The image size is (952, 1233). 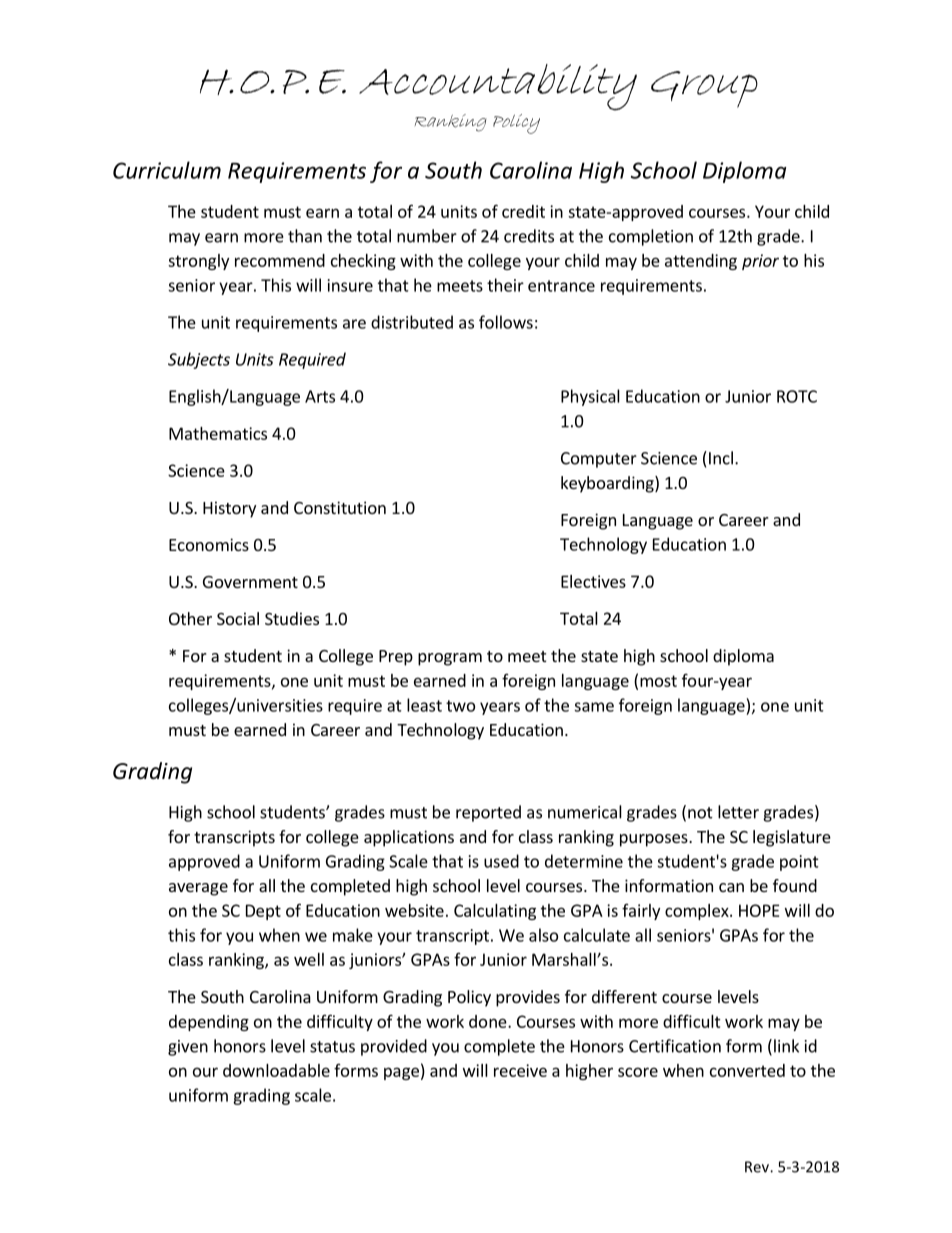 I want to click on attending, so click(x=701, y=262).
